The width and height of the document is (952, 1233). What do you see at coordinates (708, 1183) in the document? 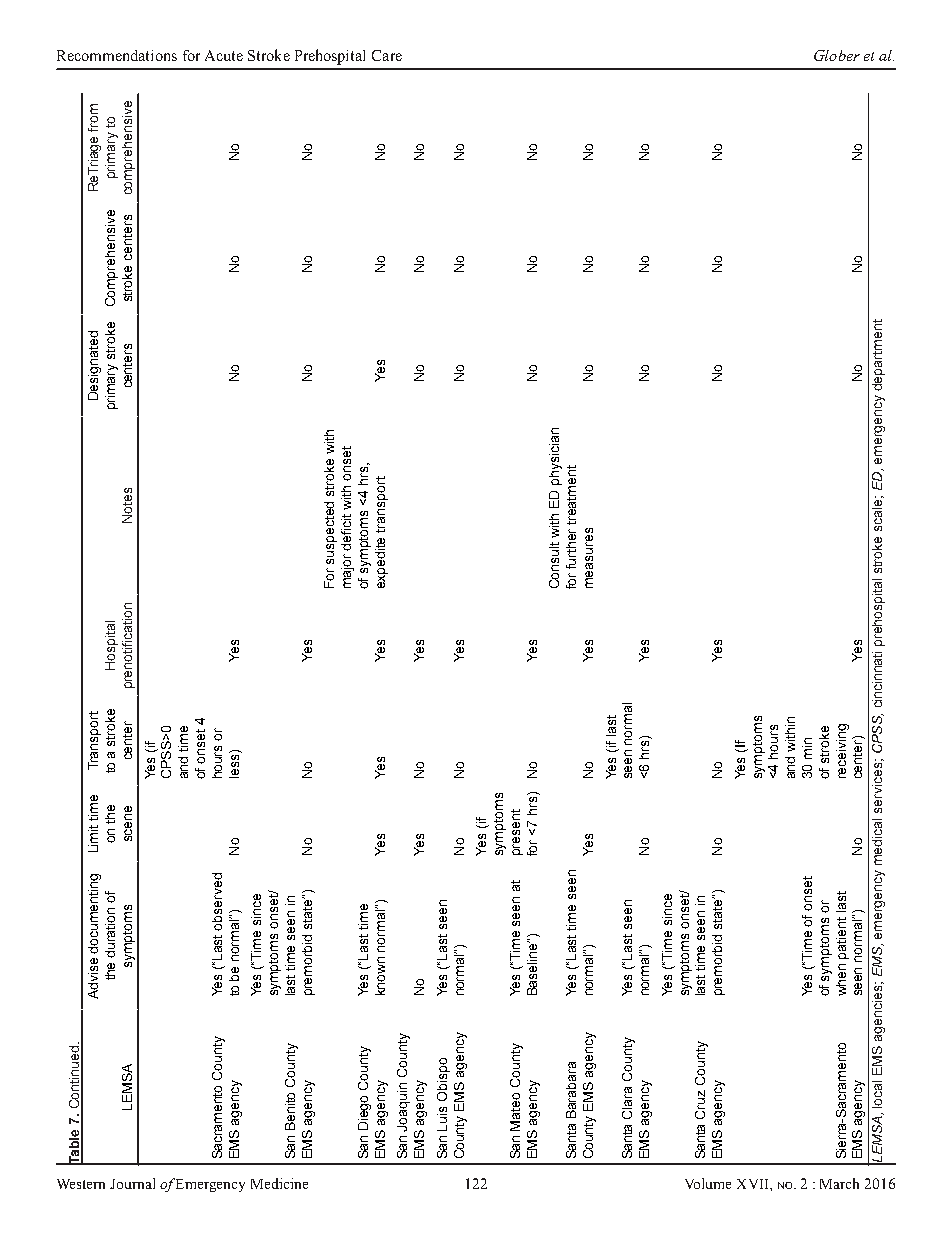
I see `Volume` at bounding box center [708, 1183].
